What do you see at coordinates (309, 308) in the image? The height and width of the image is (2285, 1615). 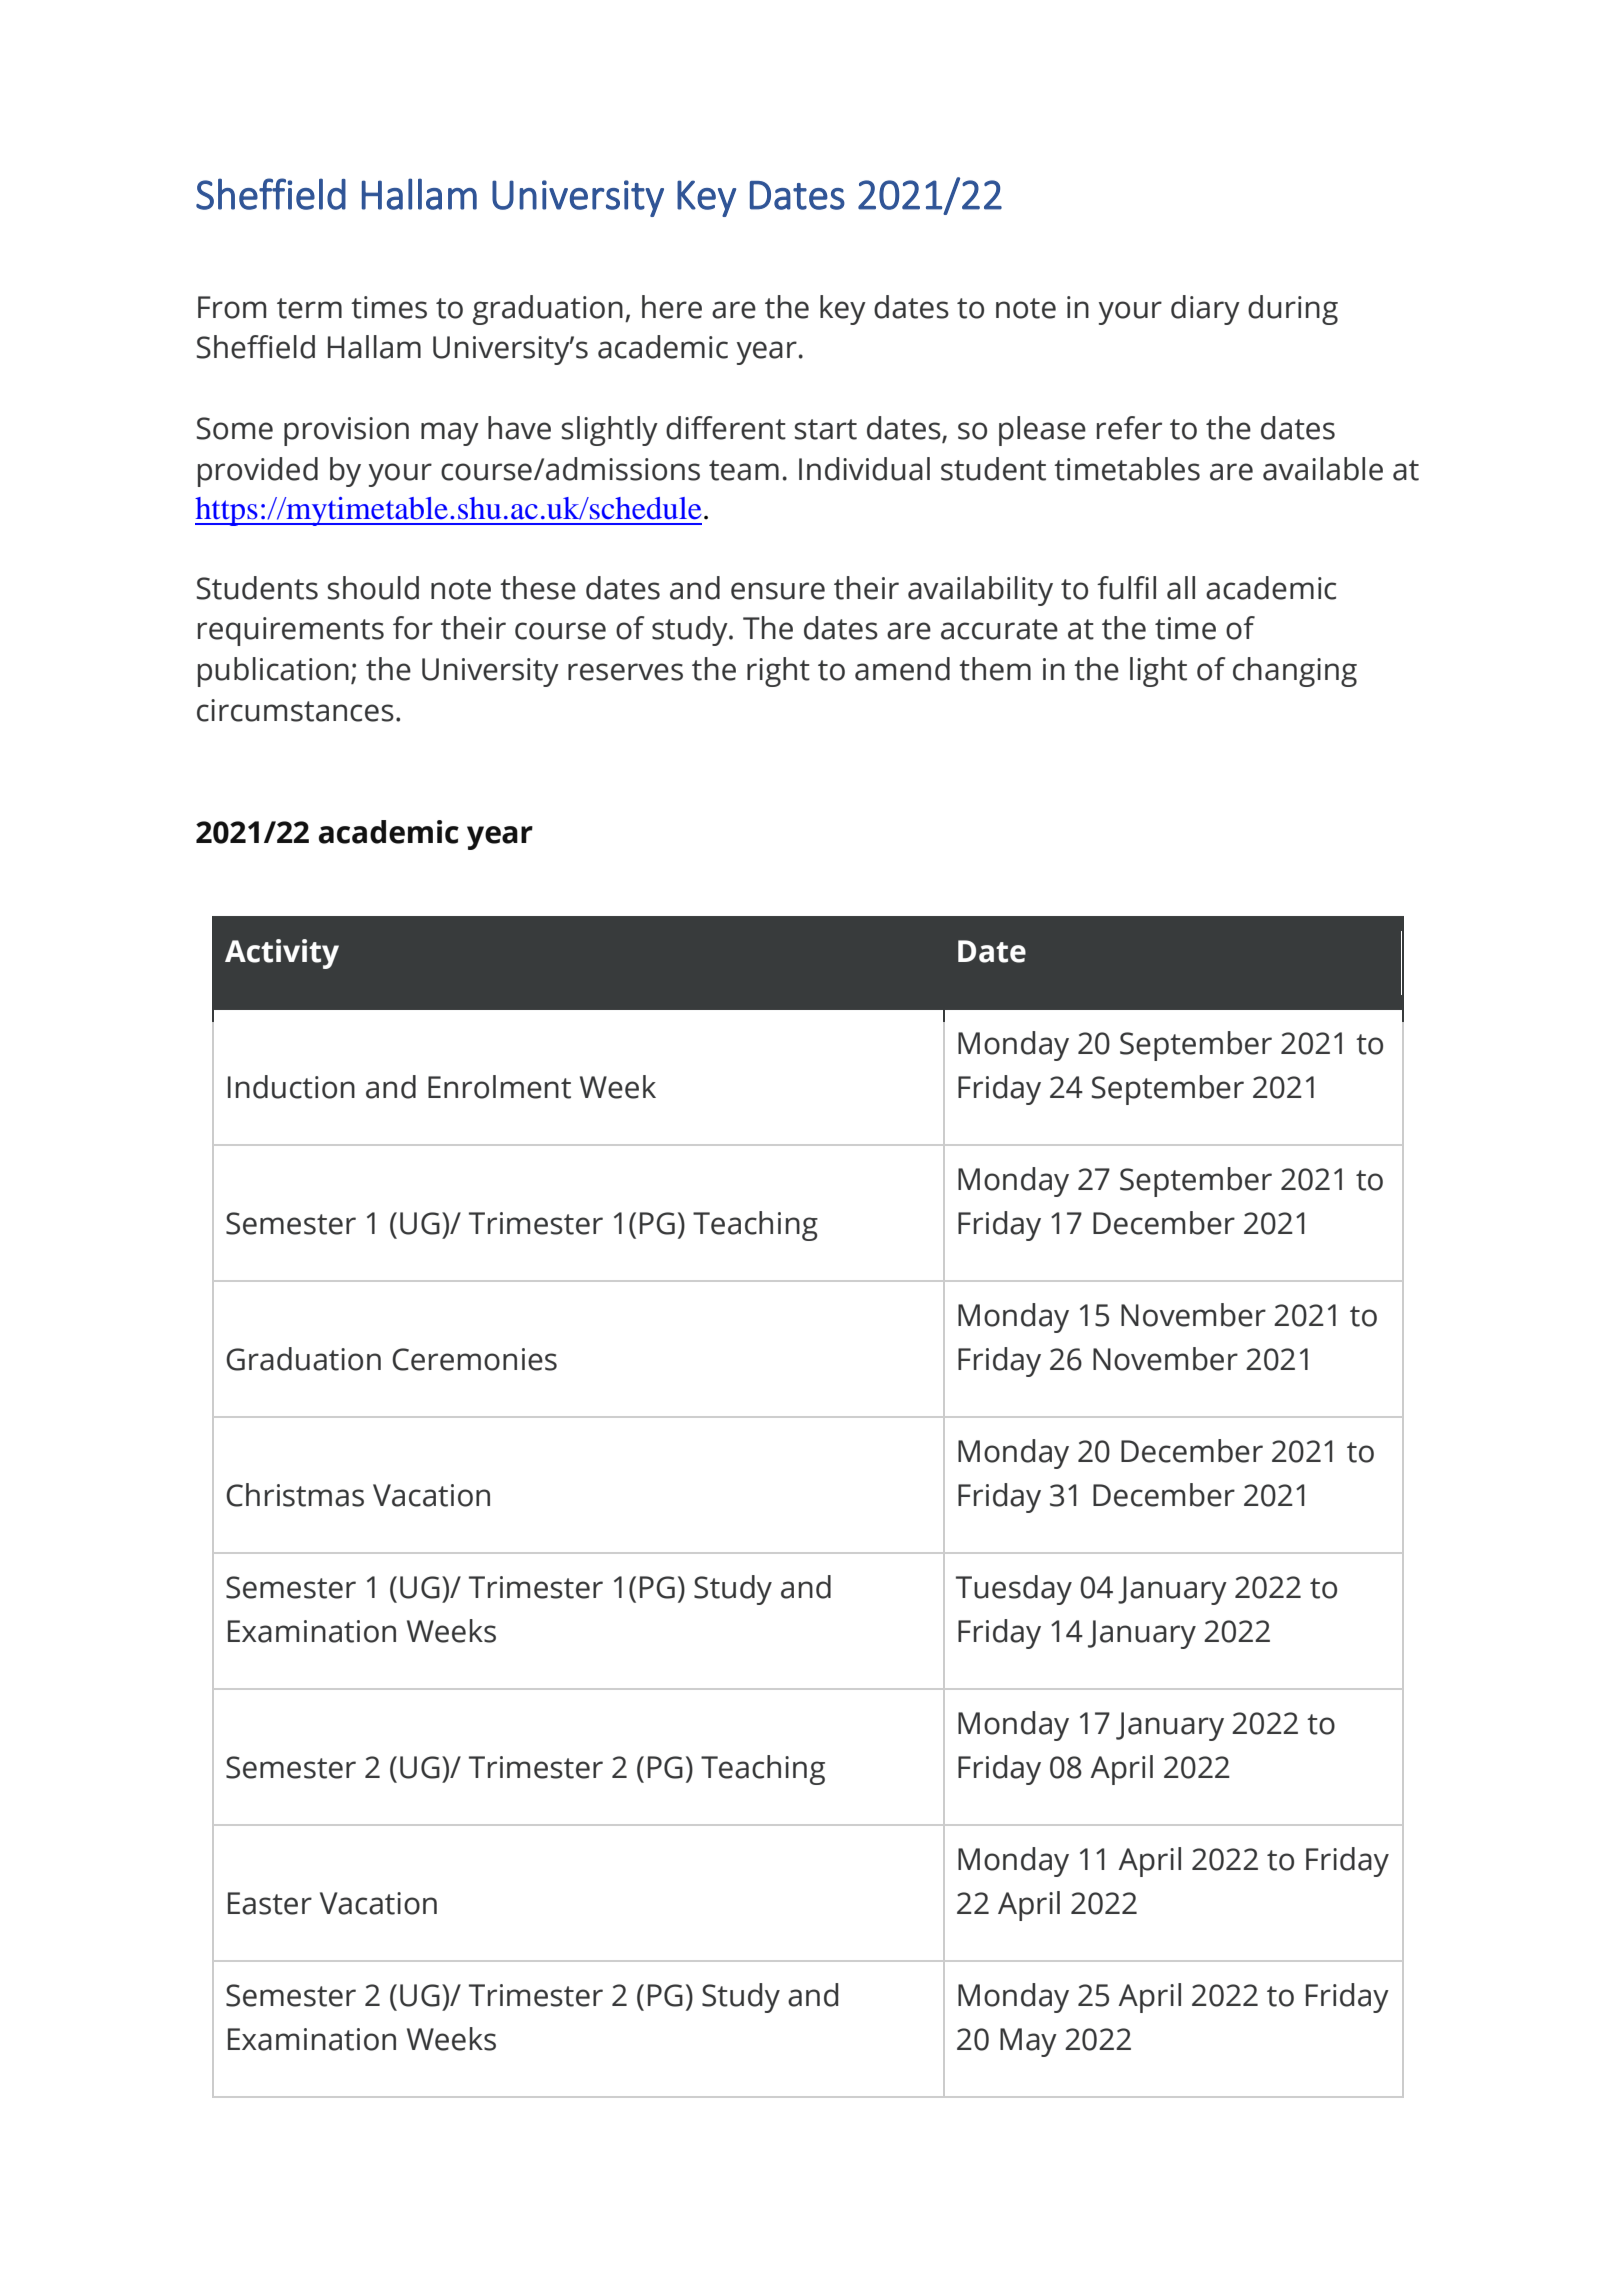 I see `term` at bounding box center [309, 308].
